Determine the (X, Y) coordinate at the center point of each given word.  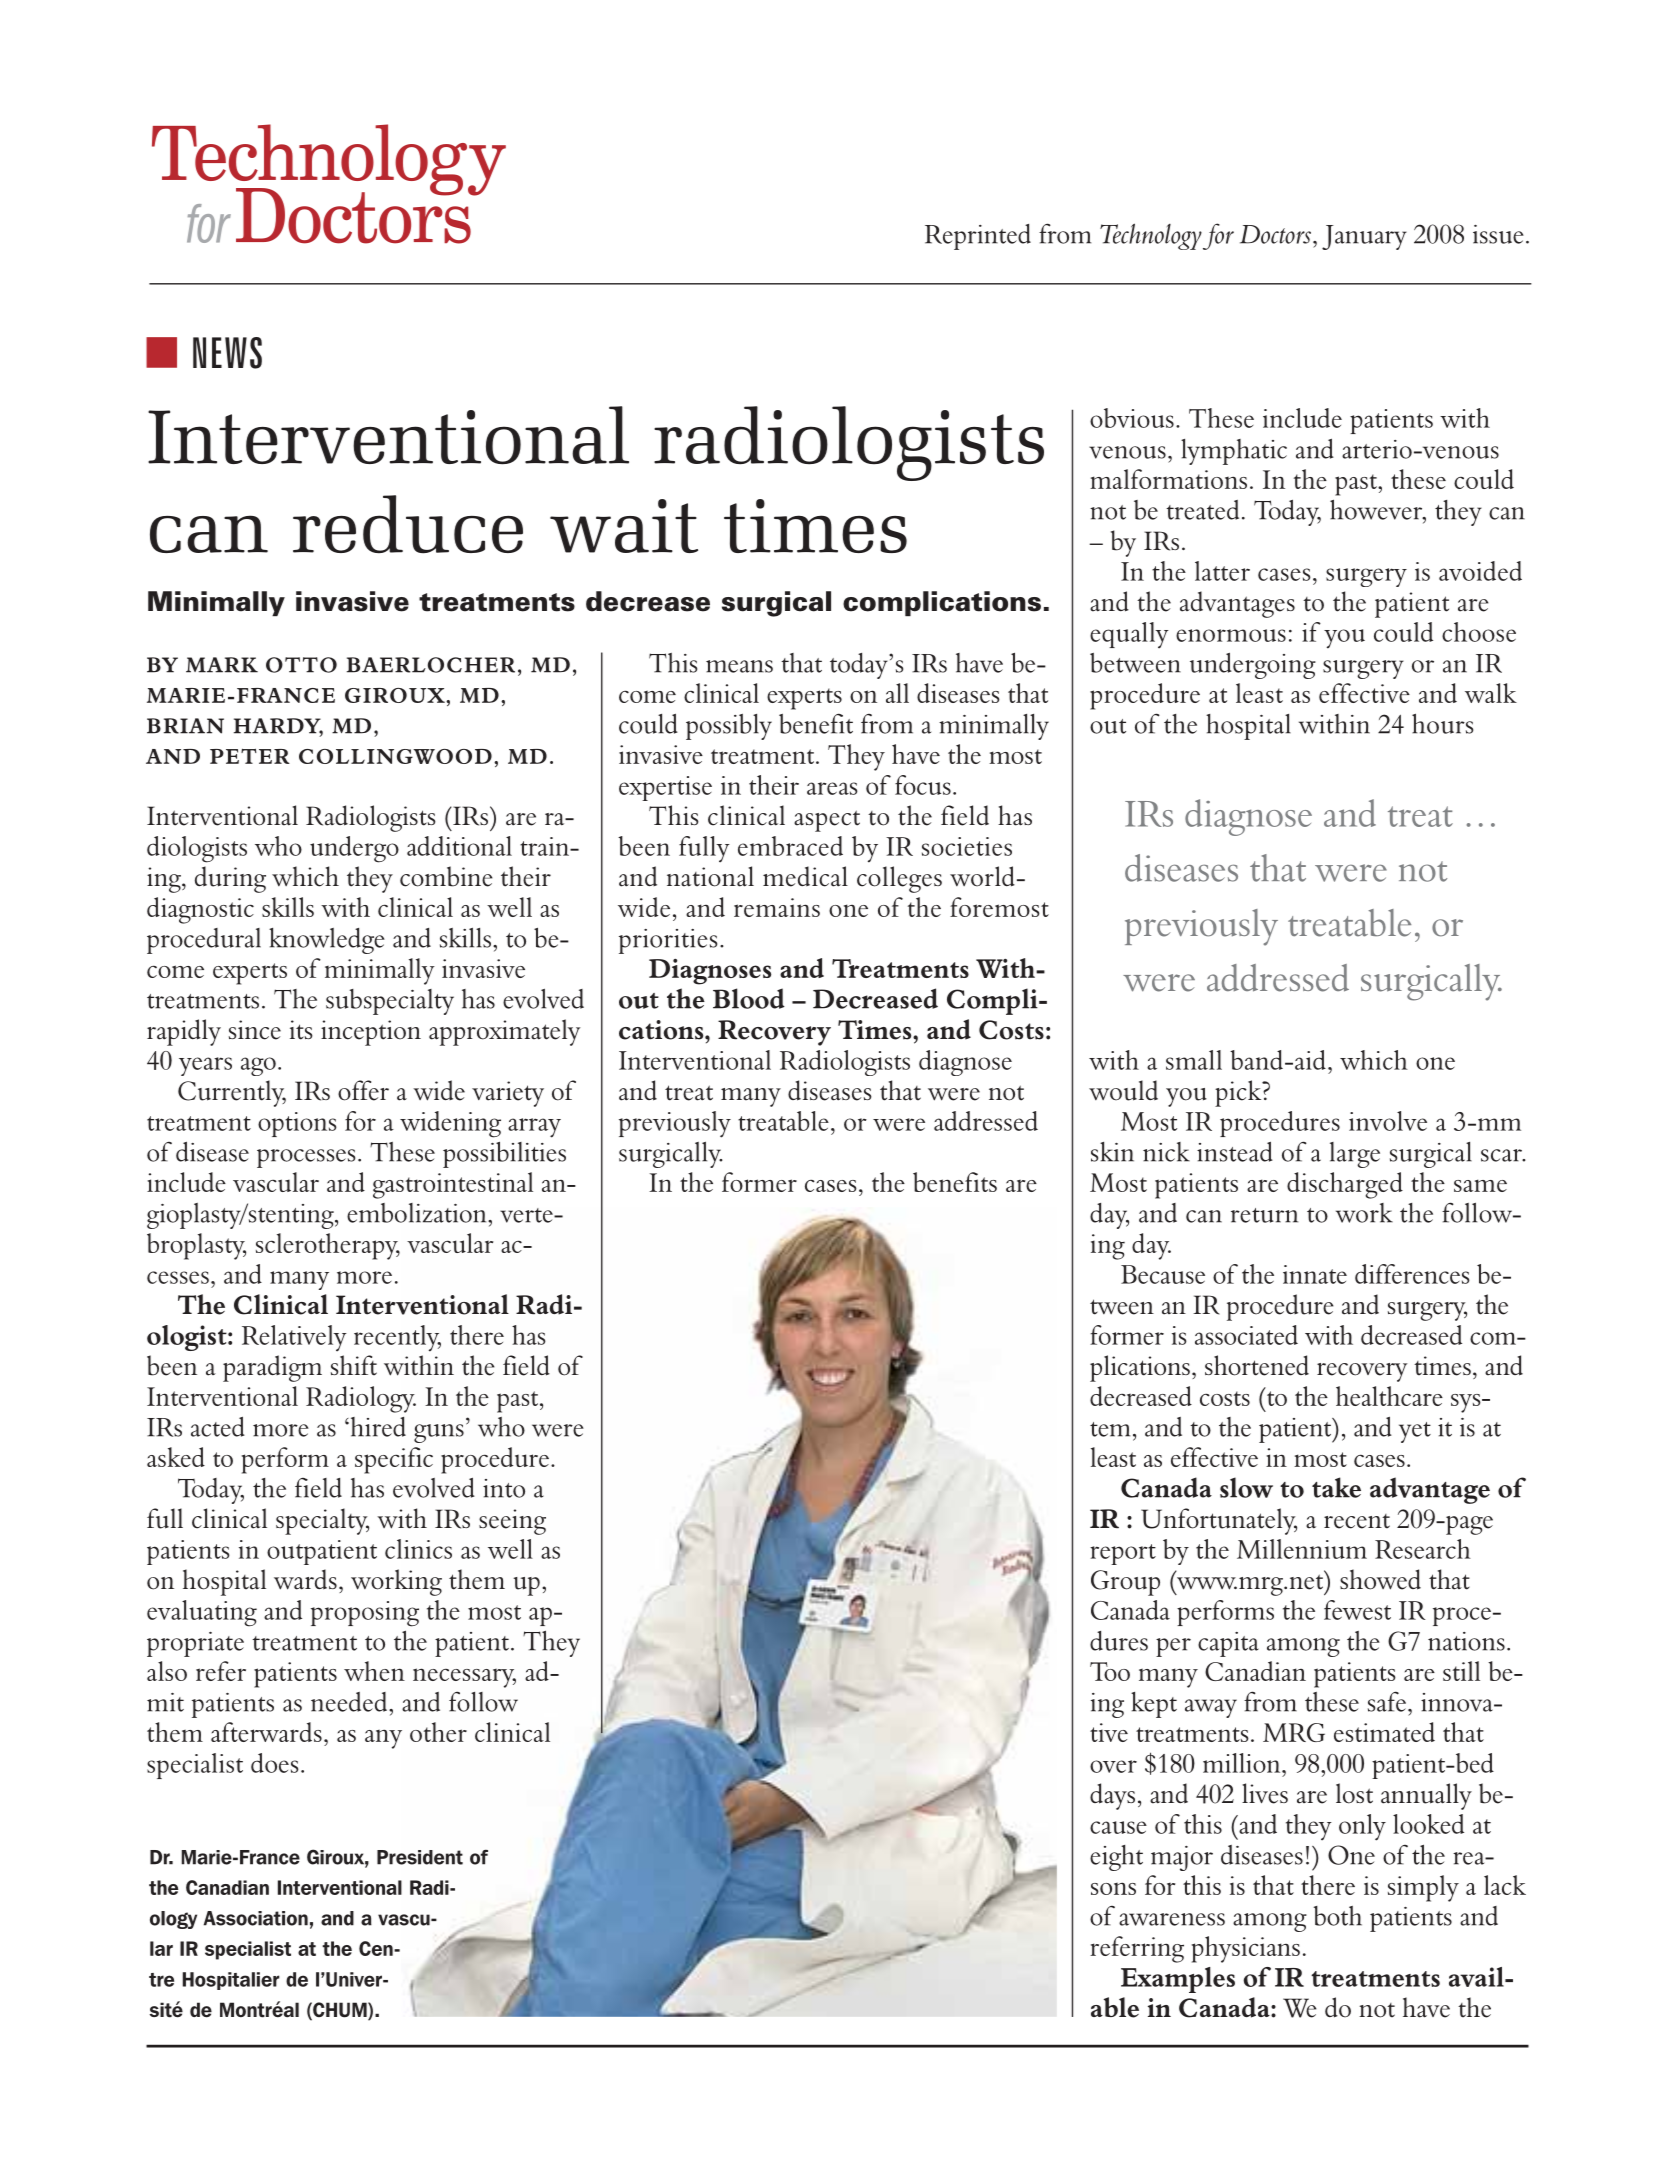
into (504, 1488)
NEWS (227, 353)
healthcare (1389, 1396)
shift (354, 1365)
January (1364, 237)
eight (1116, 1858)
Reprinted (978, 237)
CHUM (340, 2011)
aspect (827, 821)
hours (1442, 723)
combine (446, 876)
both (1338, 1916)
